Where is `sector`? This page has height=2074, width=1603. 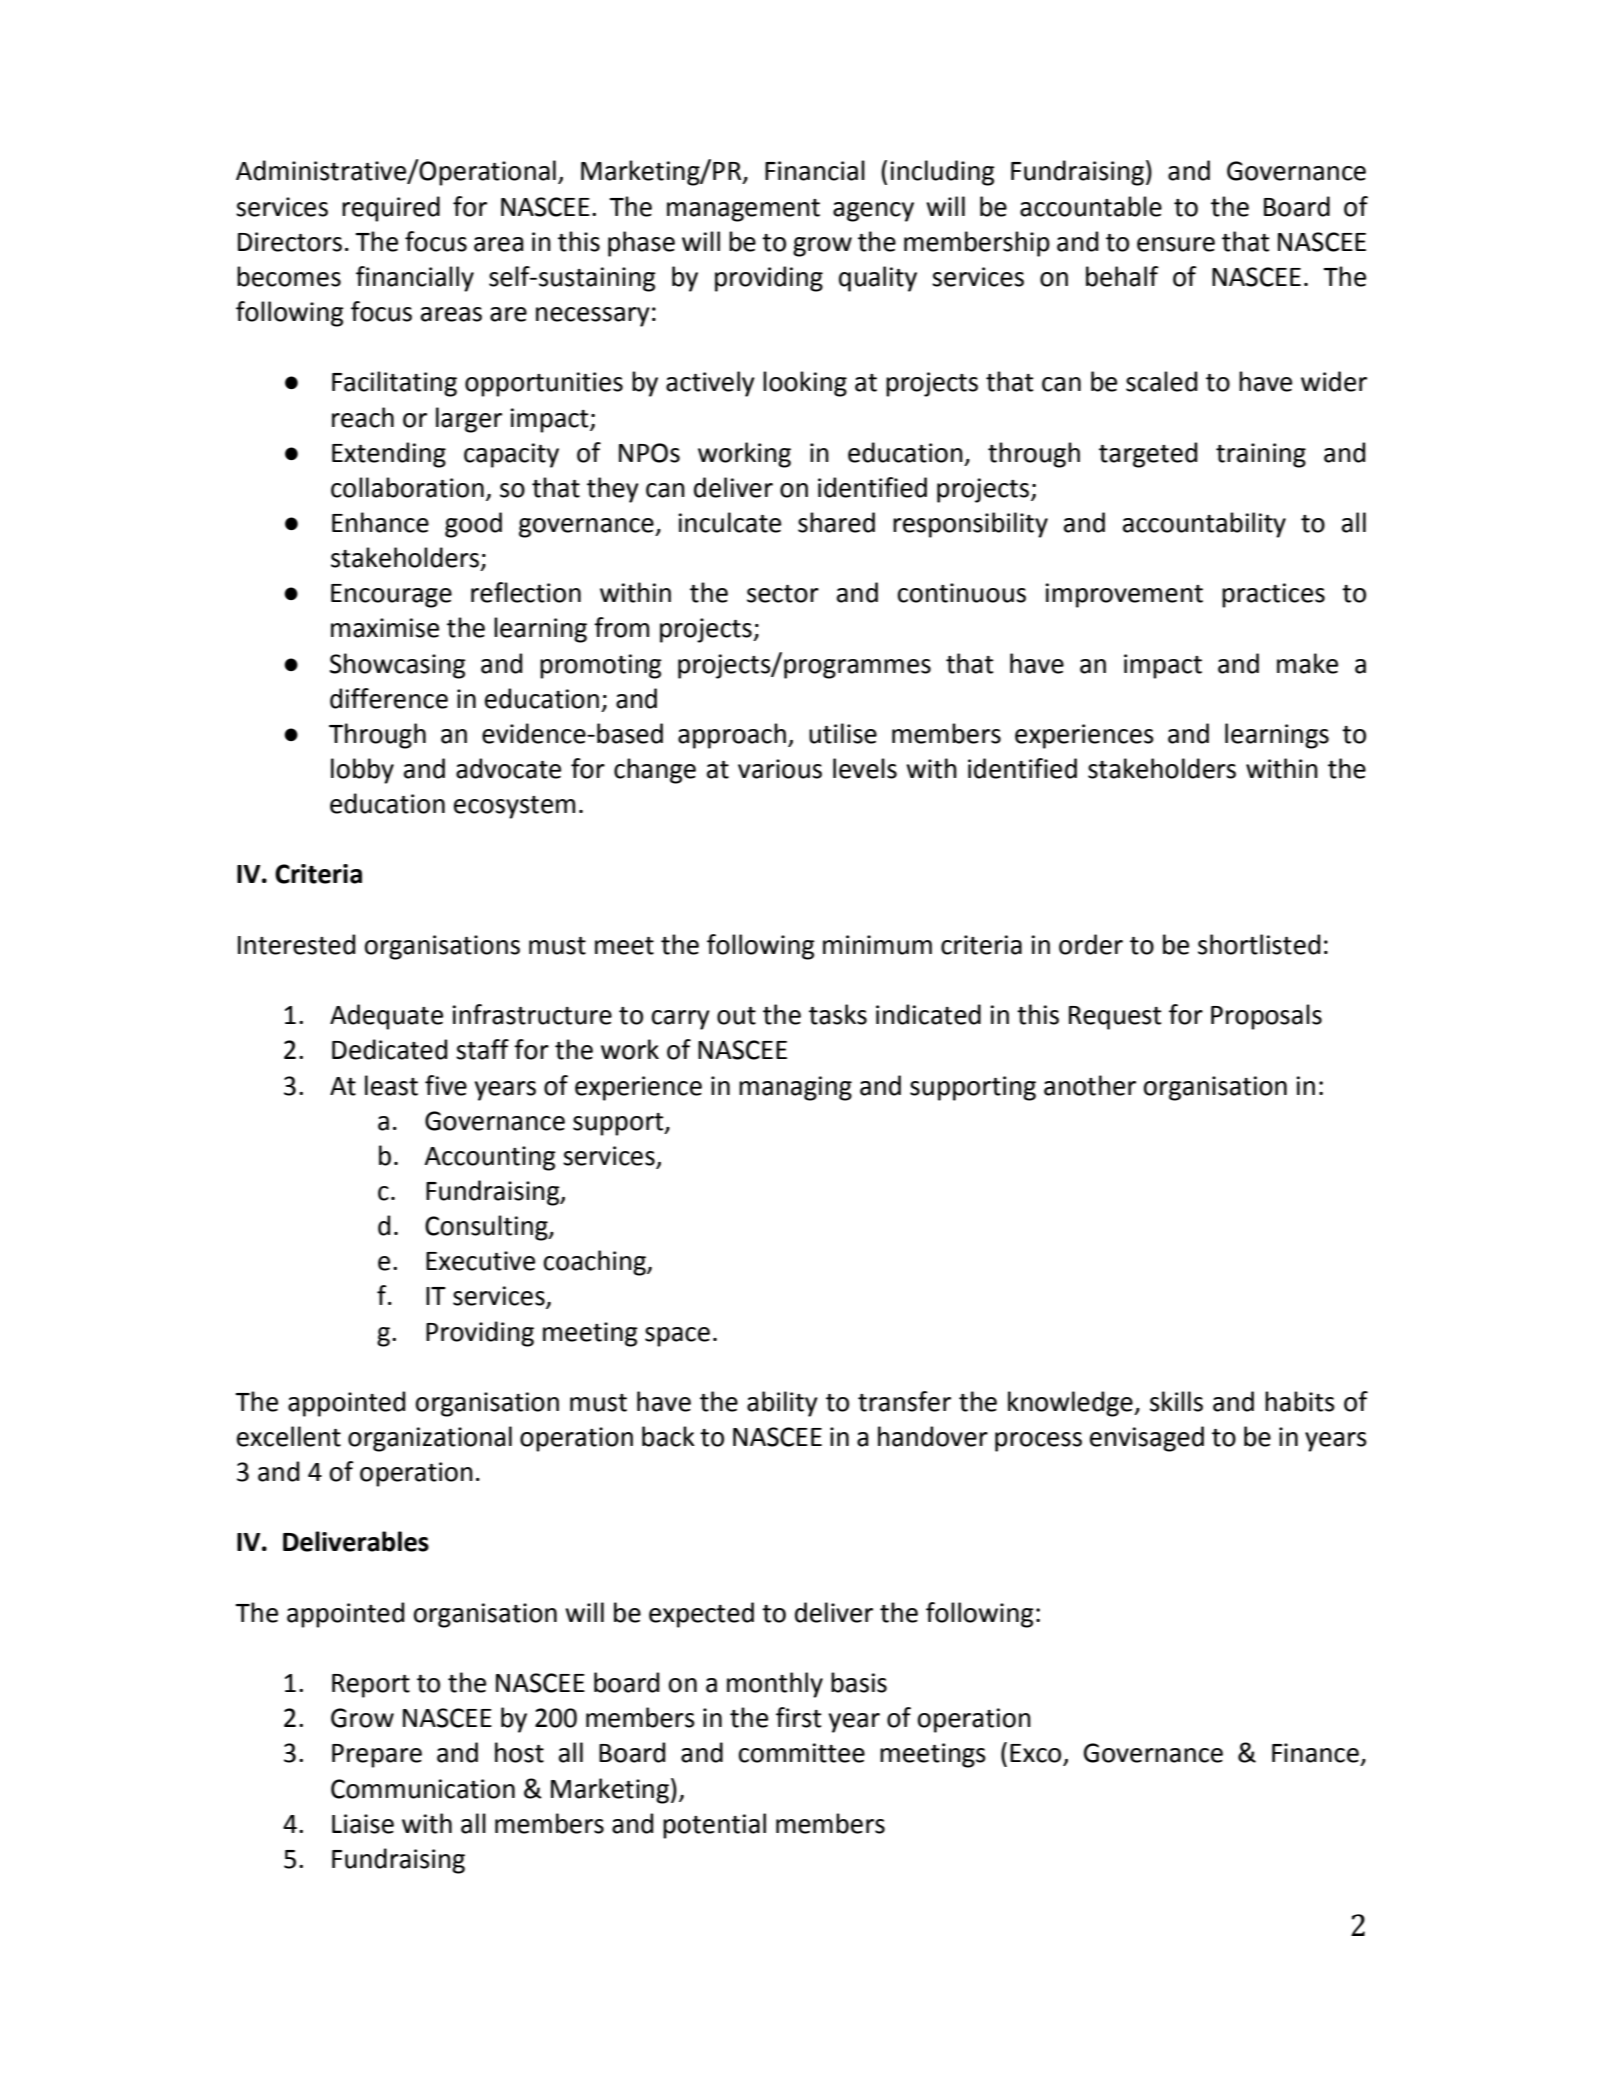
sector is located at coordinates (783, 594).
